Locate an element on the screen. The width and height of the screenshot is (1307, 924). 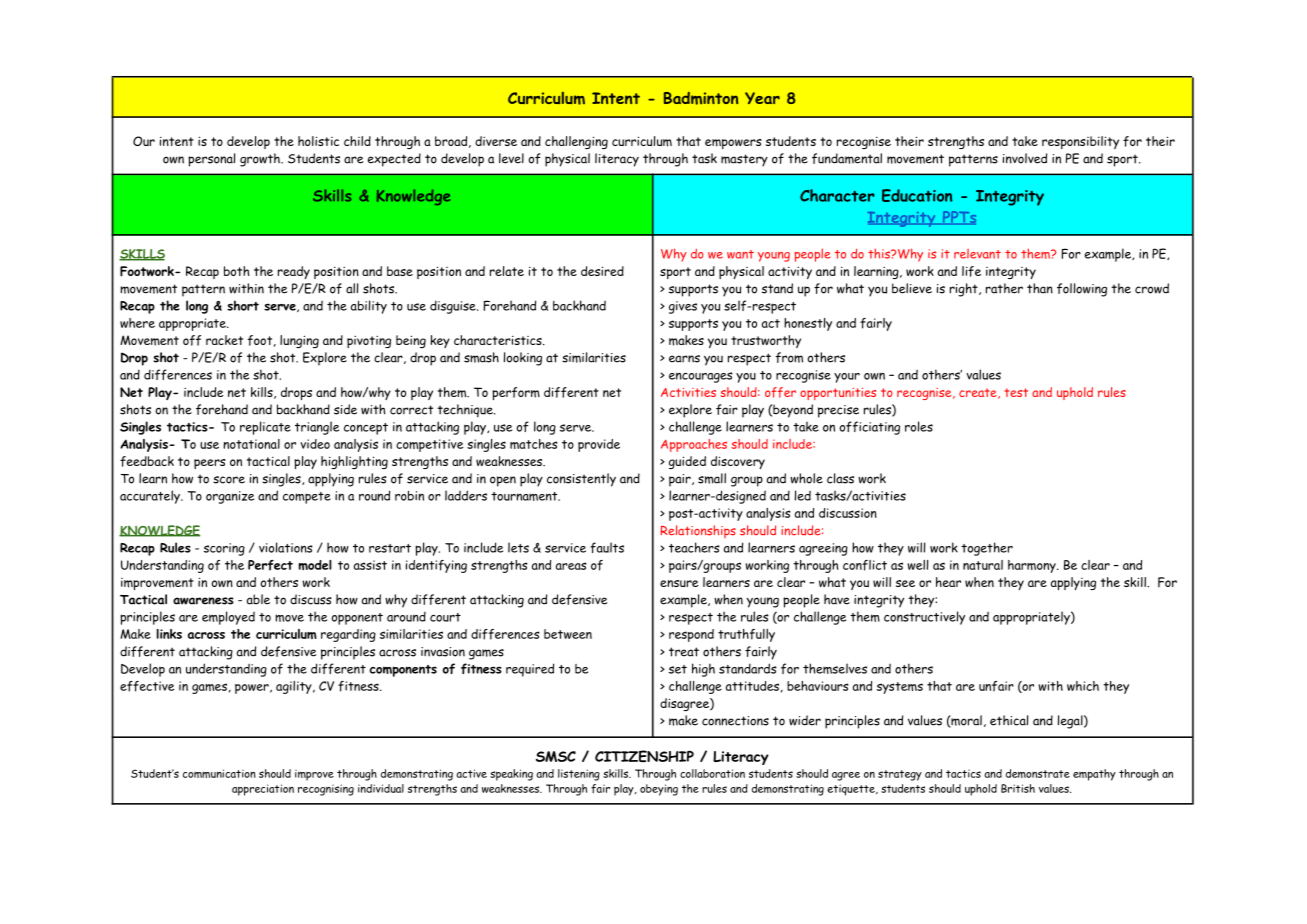
both is located at coordinates (237, 271).
